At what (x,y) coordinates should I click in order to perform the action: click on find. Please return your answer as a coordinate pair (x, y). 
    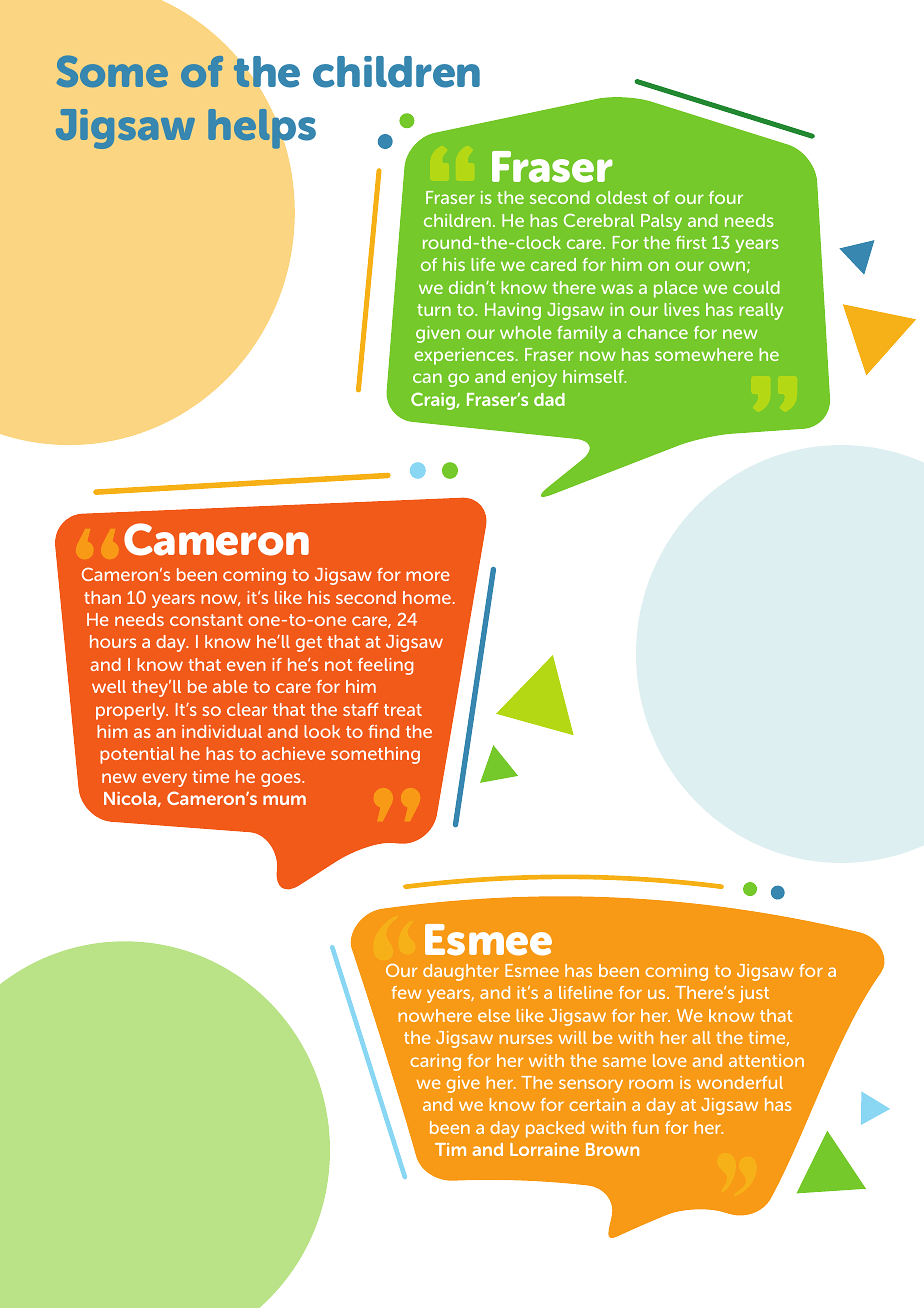
    Looking at the image, I should click on (383, 731).
